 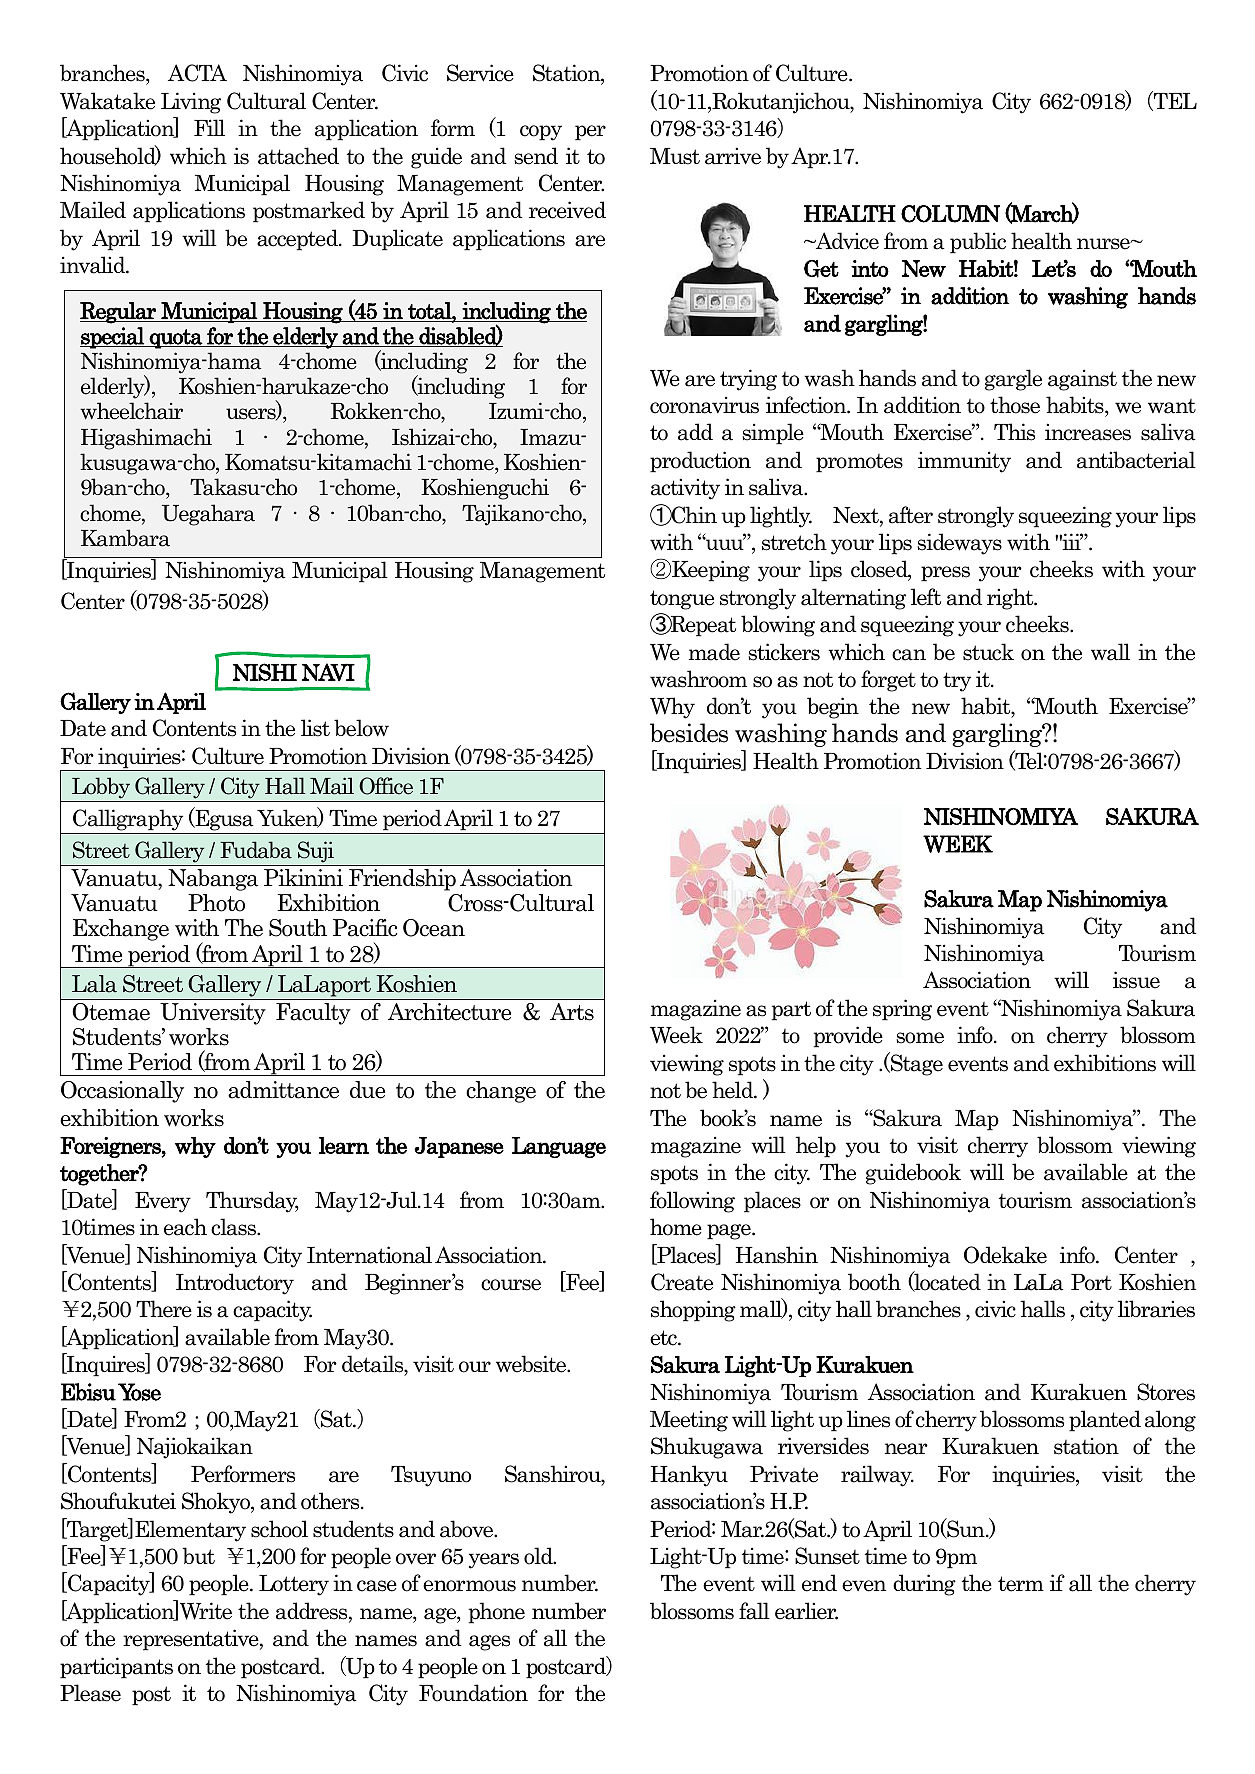 I want to click on admittance, so click(x=283, y=1090).
